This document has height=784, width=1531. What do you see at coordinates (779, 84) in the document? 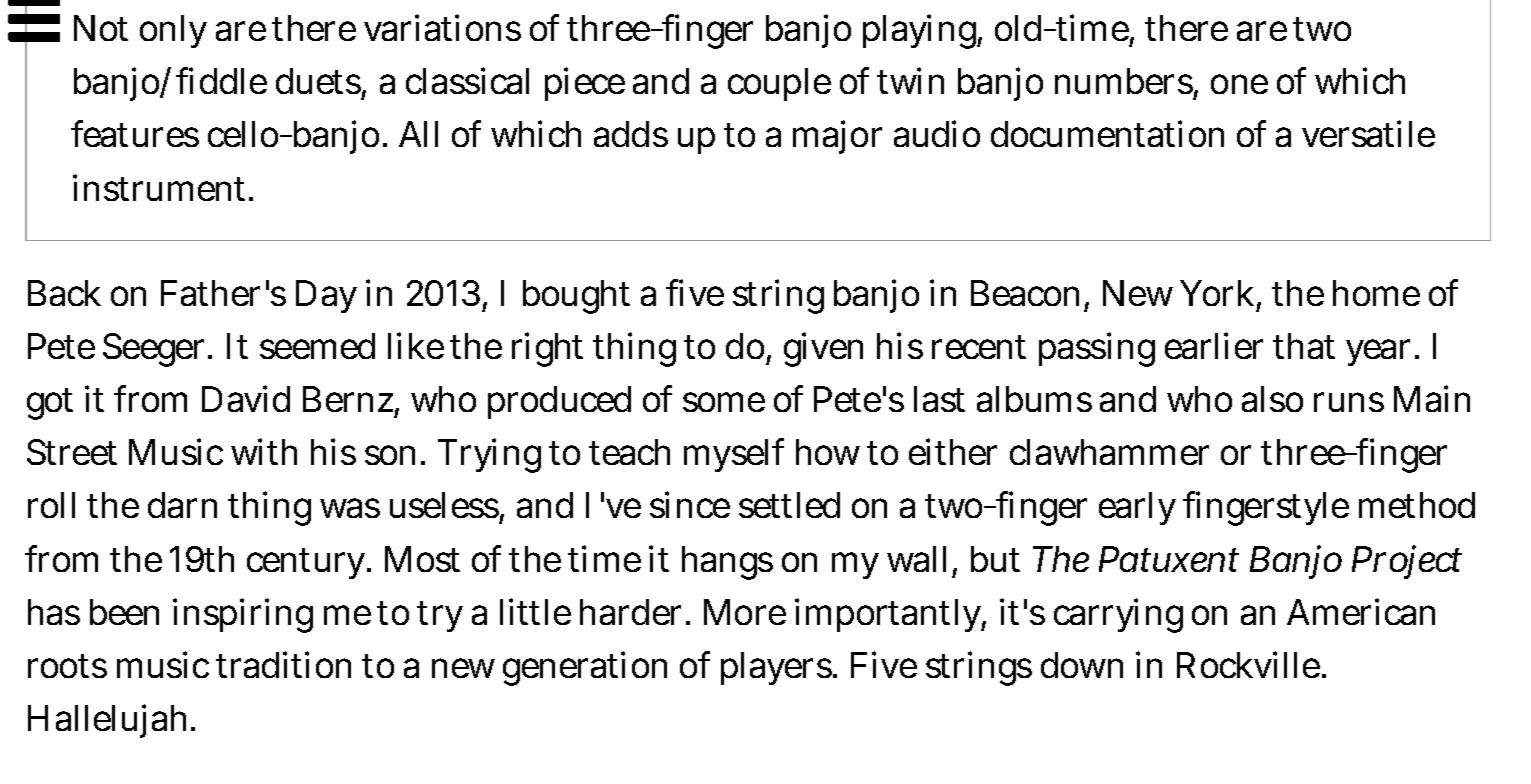
I see `couple` at bounding box center [779, 84].
